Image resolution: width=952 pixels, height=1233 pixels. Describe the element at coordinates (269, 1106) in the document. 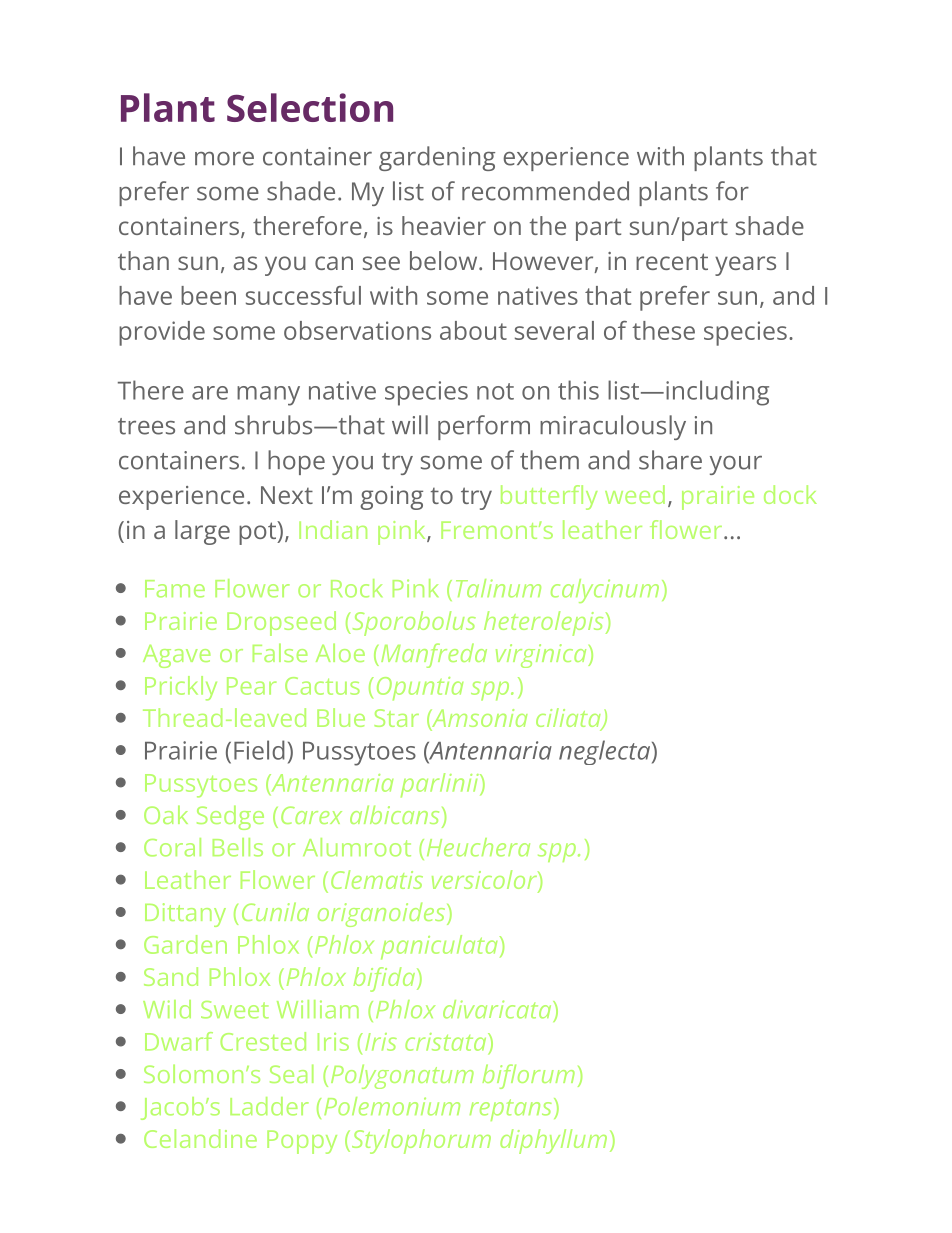

I see `Ladder` at that location.
